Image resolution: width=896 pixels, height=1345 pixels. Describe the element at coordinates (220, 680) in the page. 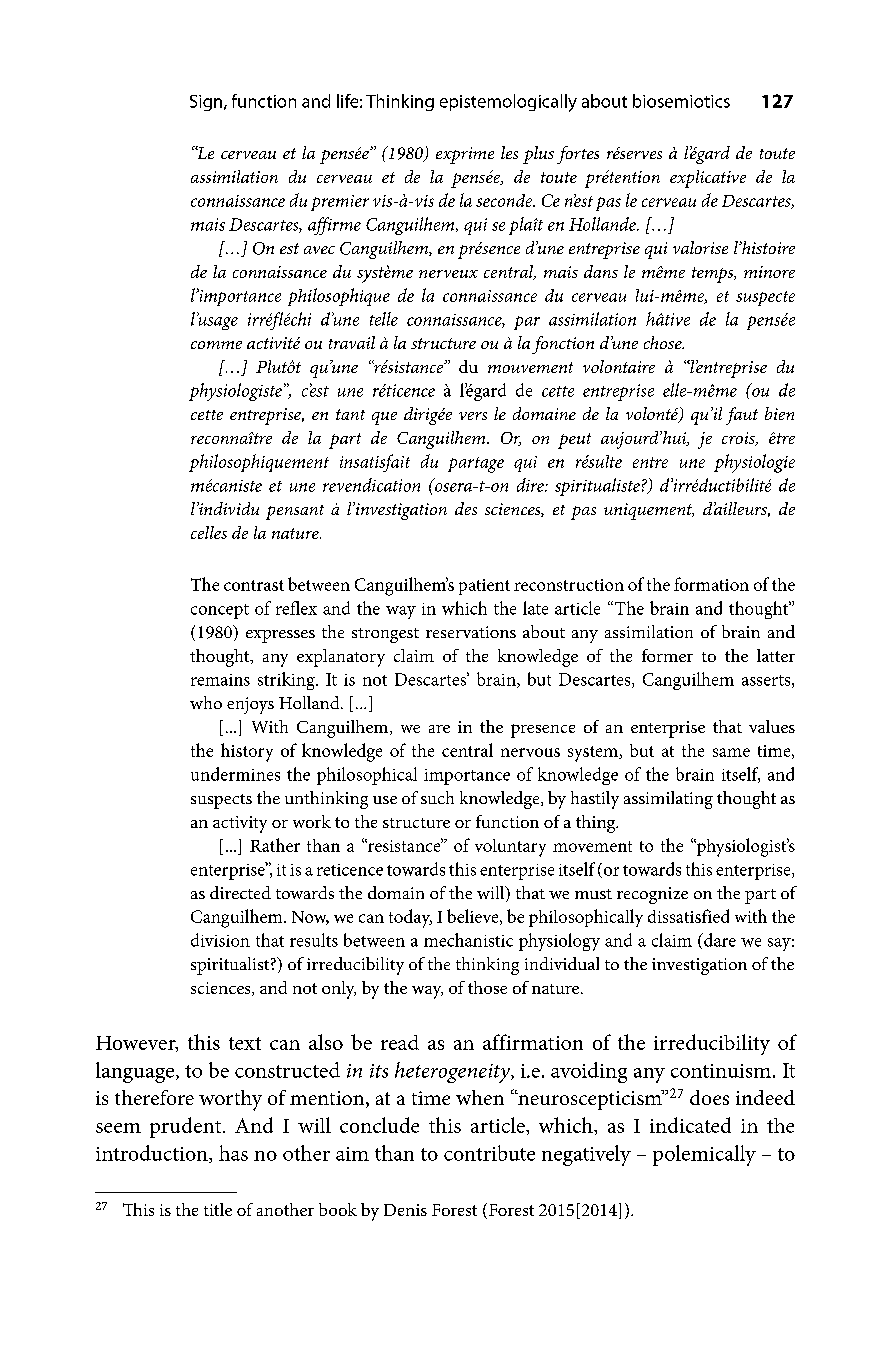

I see `remains` at that location.
